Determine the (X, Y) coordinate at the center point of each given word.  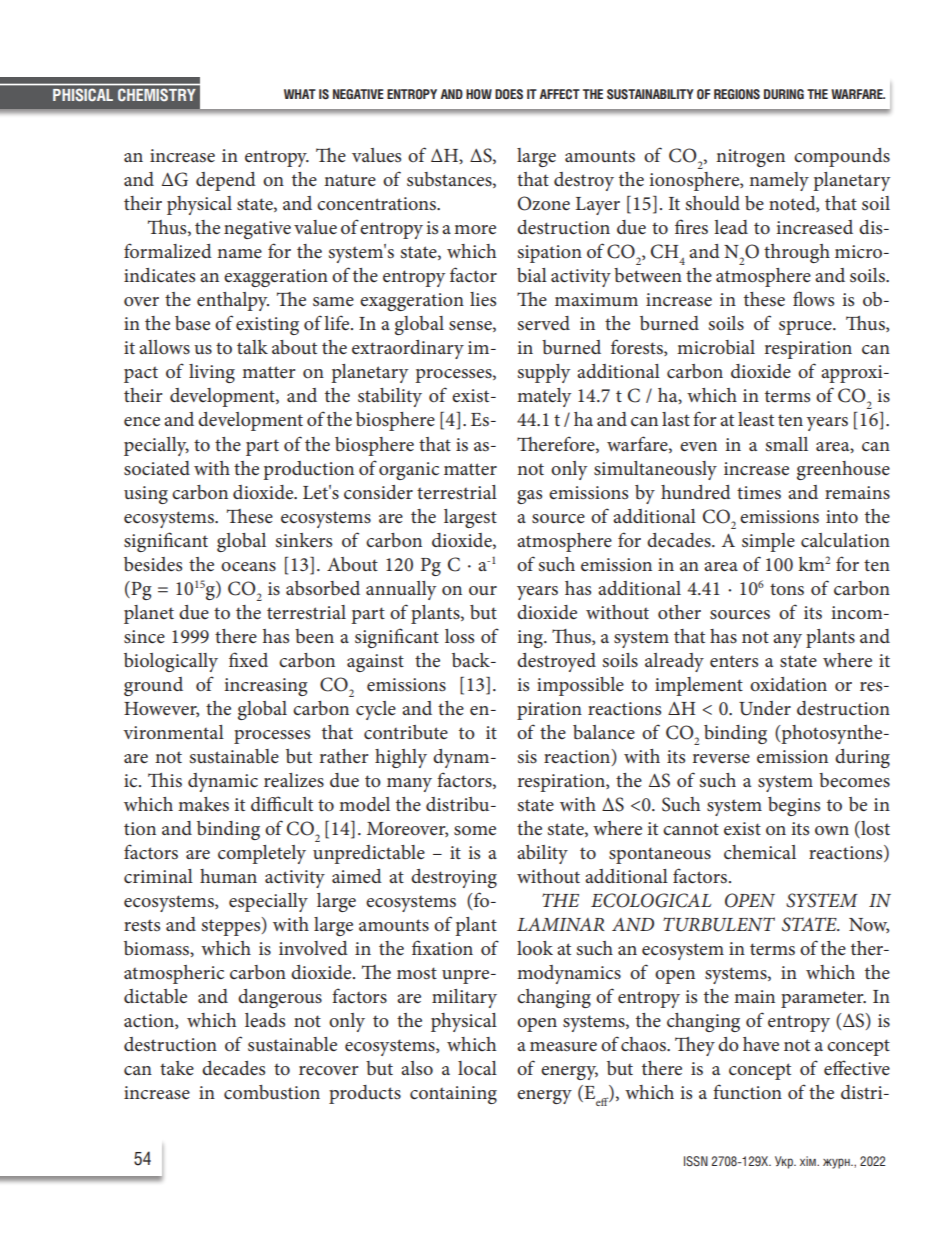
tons (787, 589)
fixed (248, 659)
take (177, 1068)
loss (459, 636)
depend (226, 181)
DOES (509, 94)
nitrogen (750, 158)
